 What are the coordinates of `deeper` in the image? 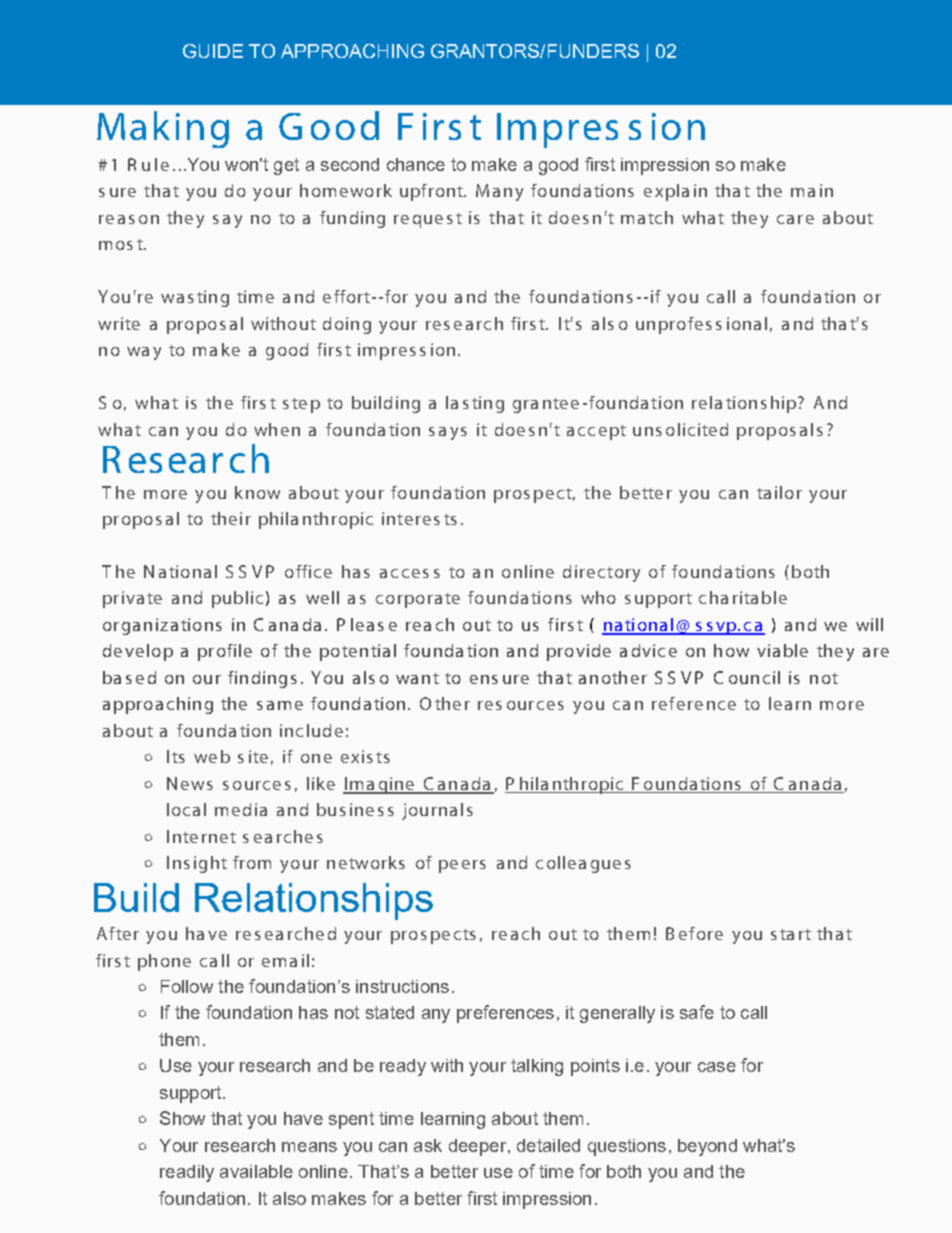 It's located at (477, 1147).
